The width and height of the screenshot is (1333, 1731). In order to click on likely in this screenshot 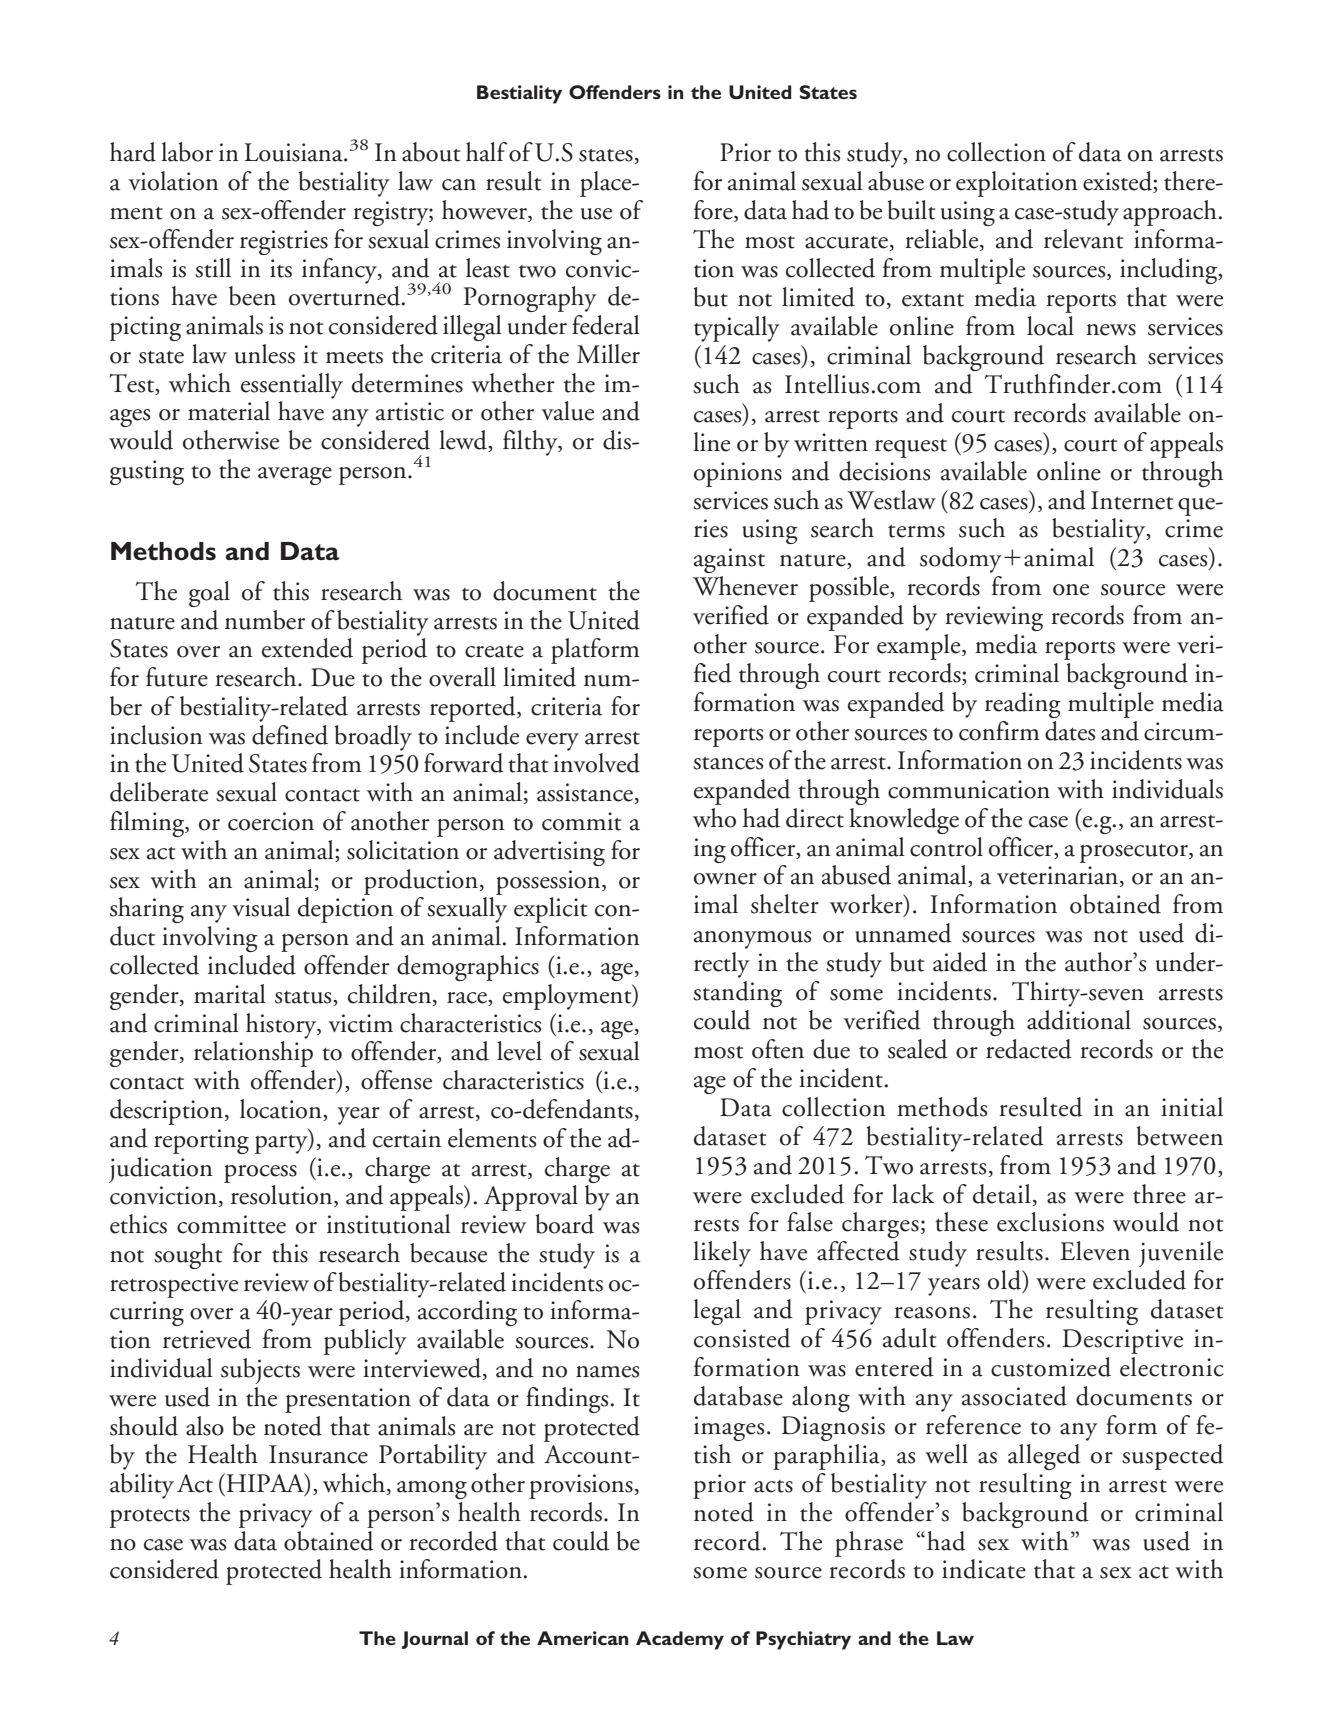, I will do `click(722, 1254)`.
